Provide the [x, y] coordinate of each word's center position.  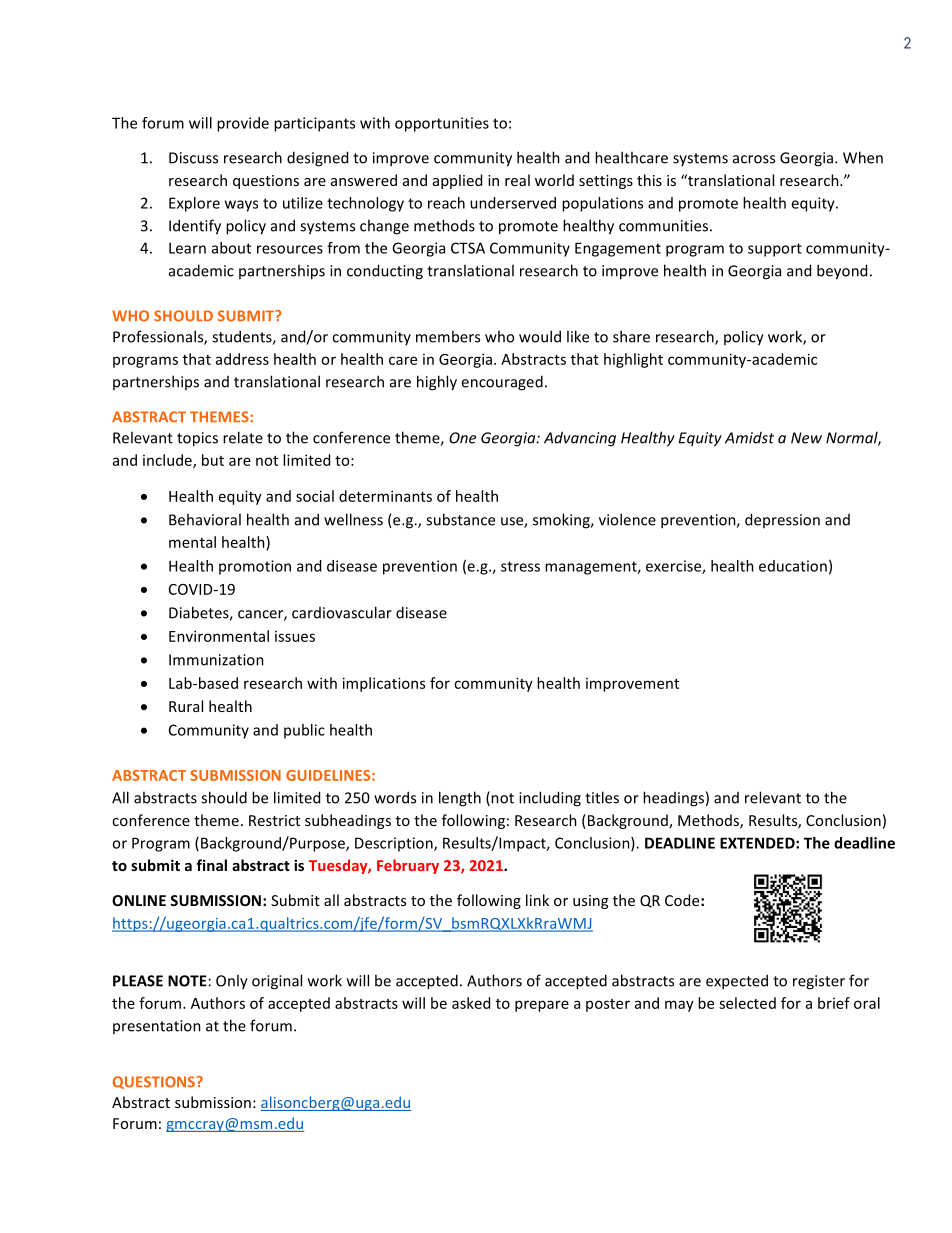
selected [747, 1003]
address [242, 359]
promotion [255, 567]
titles [602, 797]
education [793, 566]
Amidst [749, 438]
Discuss [193, 158]
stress [520, 566]
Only [232, 982]
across [754, 159]
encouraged [502, 383]
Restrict [274, 820]
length [460, 799]
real [517, 180]
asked [471, 1003]
